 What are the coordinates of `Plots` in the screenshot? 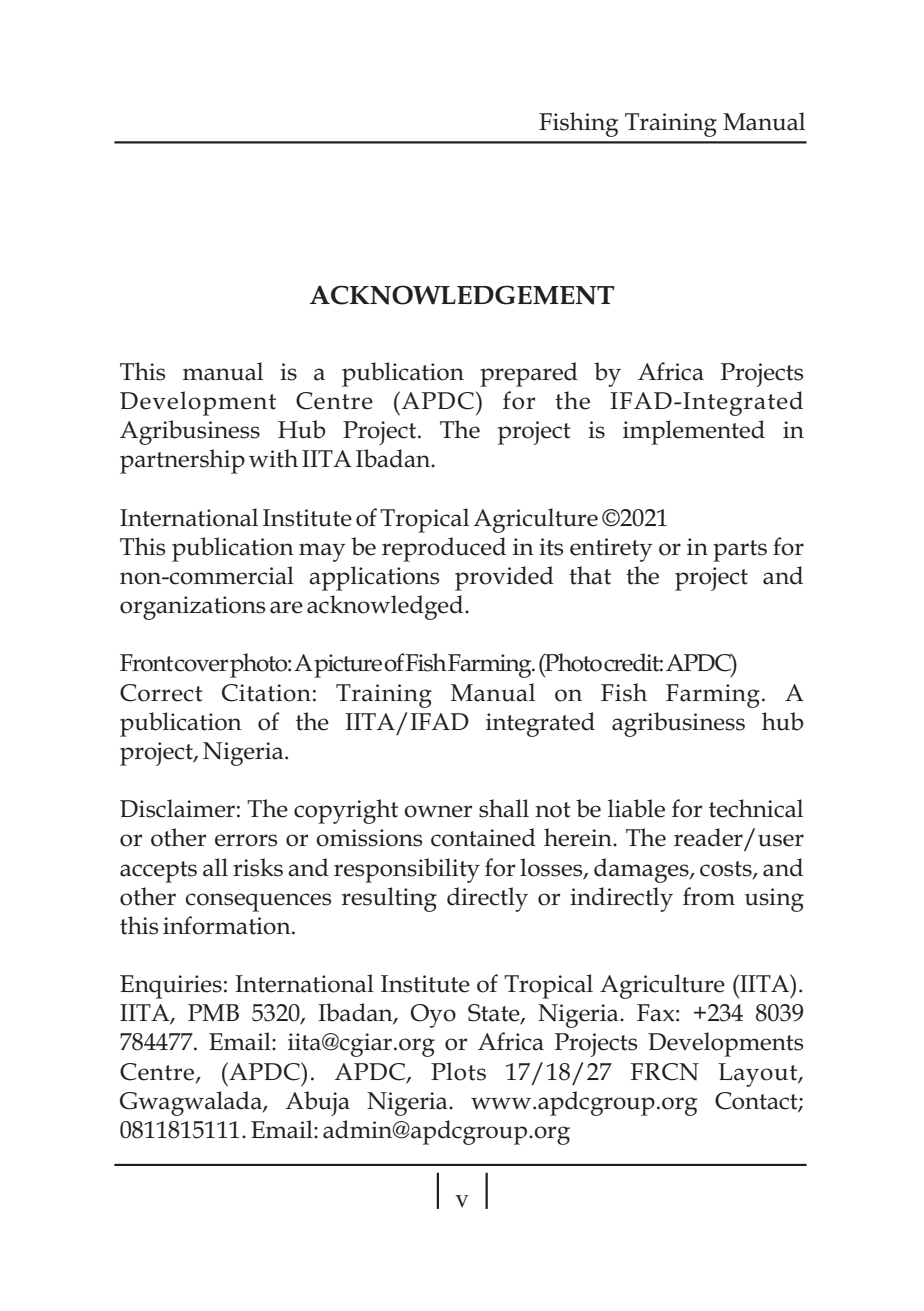 It's located at (458, 1071).
